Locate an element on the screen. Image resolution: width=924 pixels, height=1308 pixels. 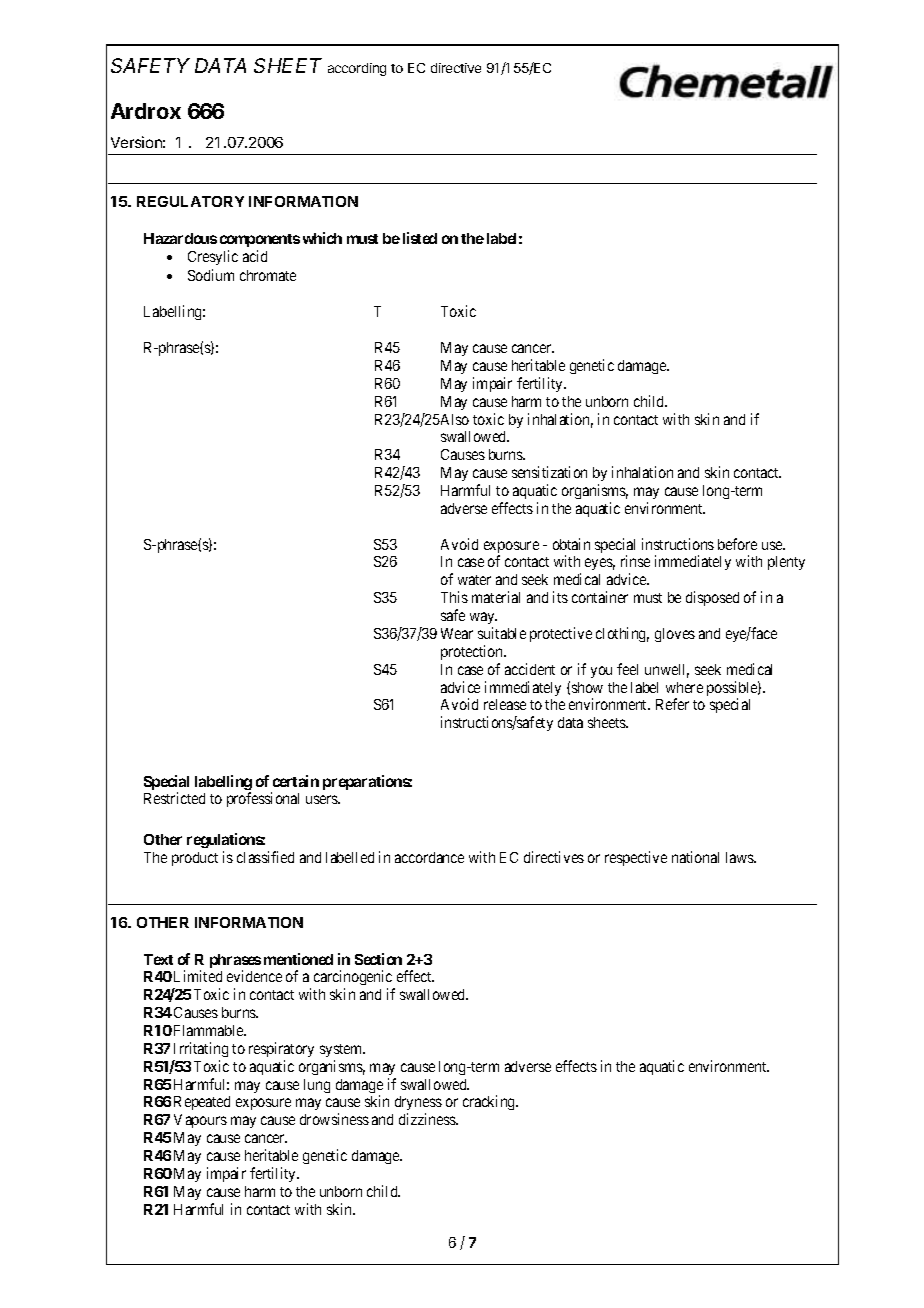
dryness is located at coordinates (418, 1105).
